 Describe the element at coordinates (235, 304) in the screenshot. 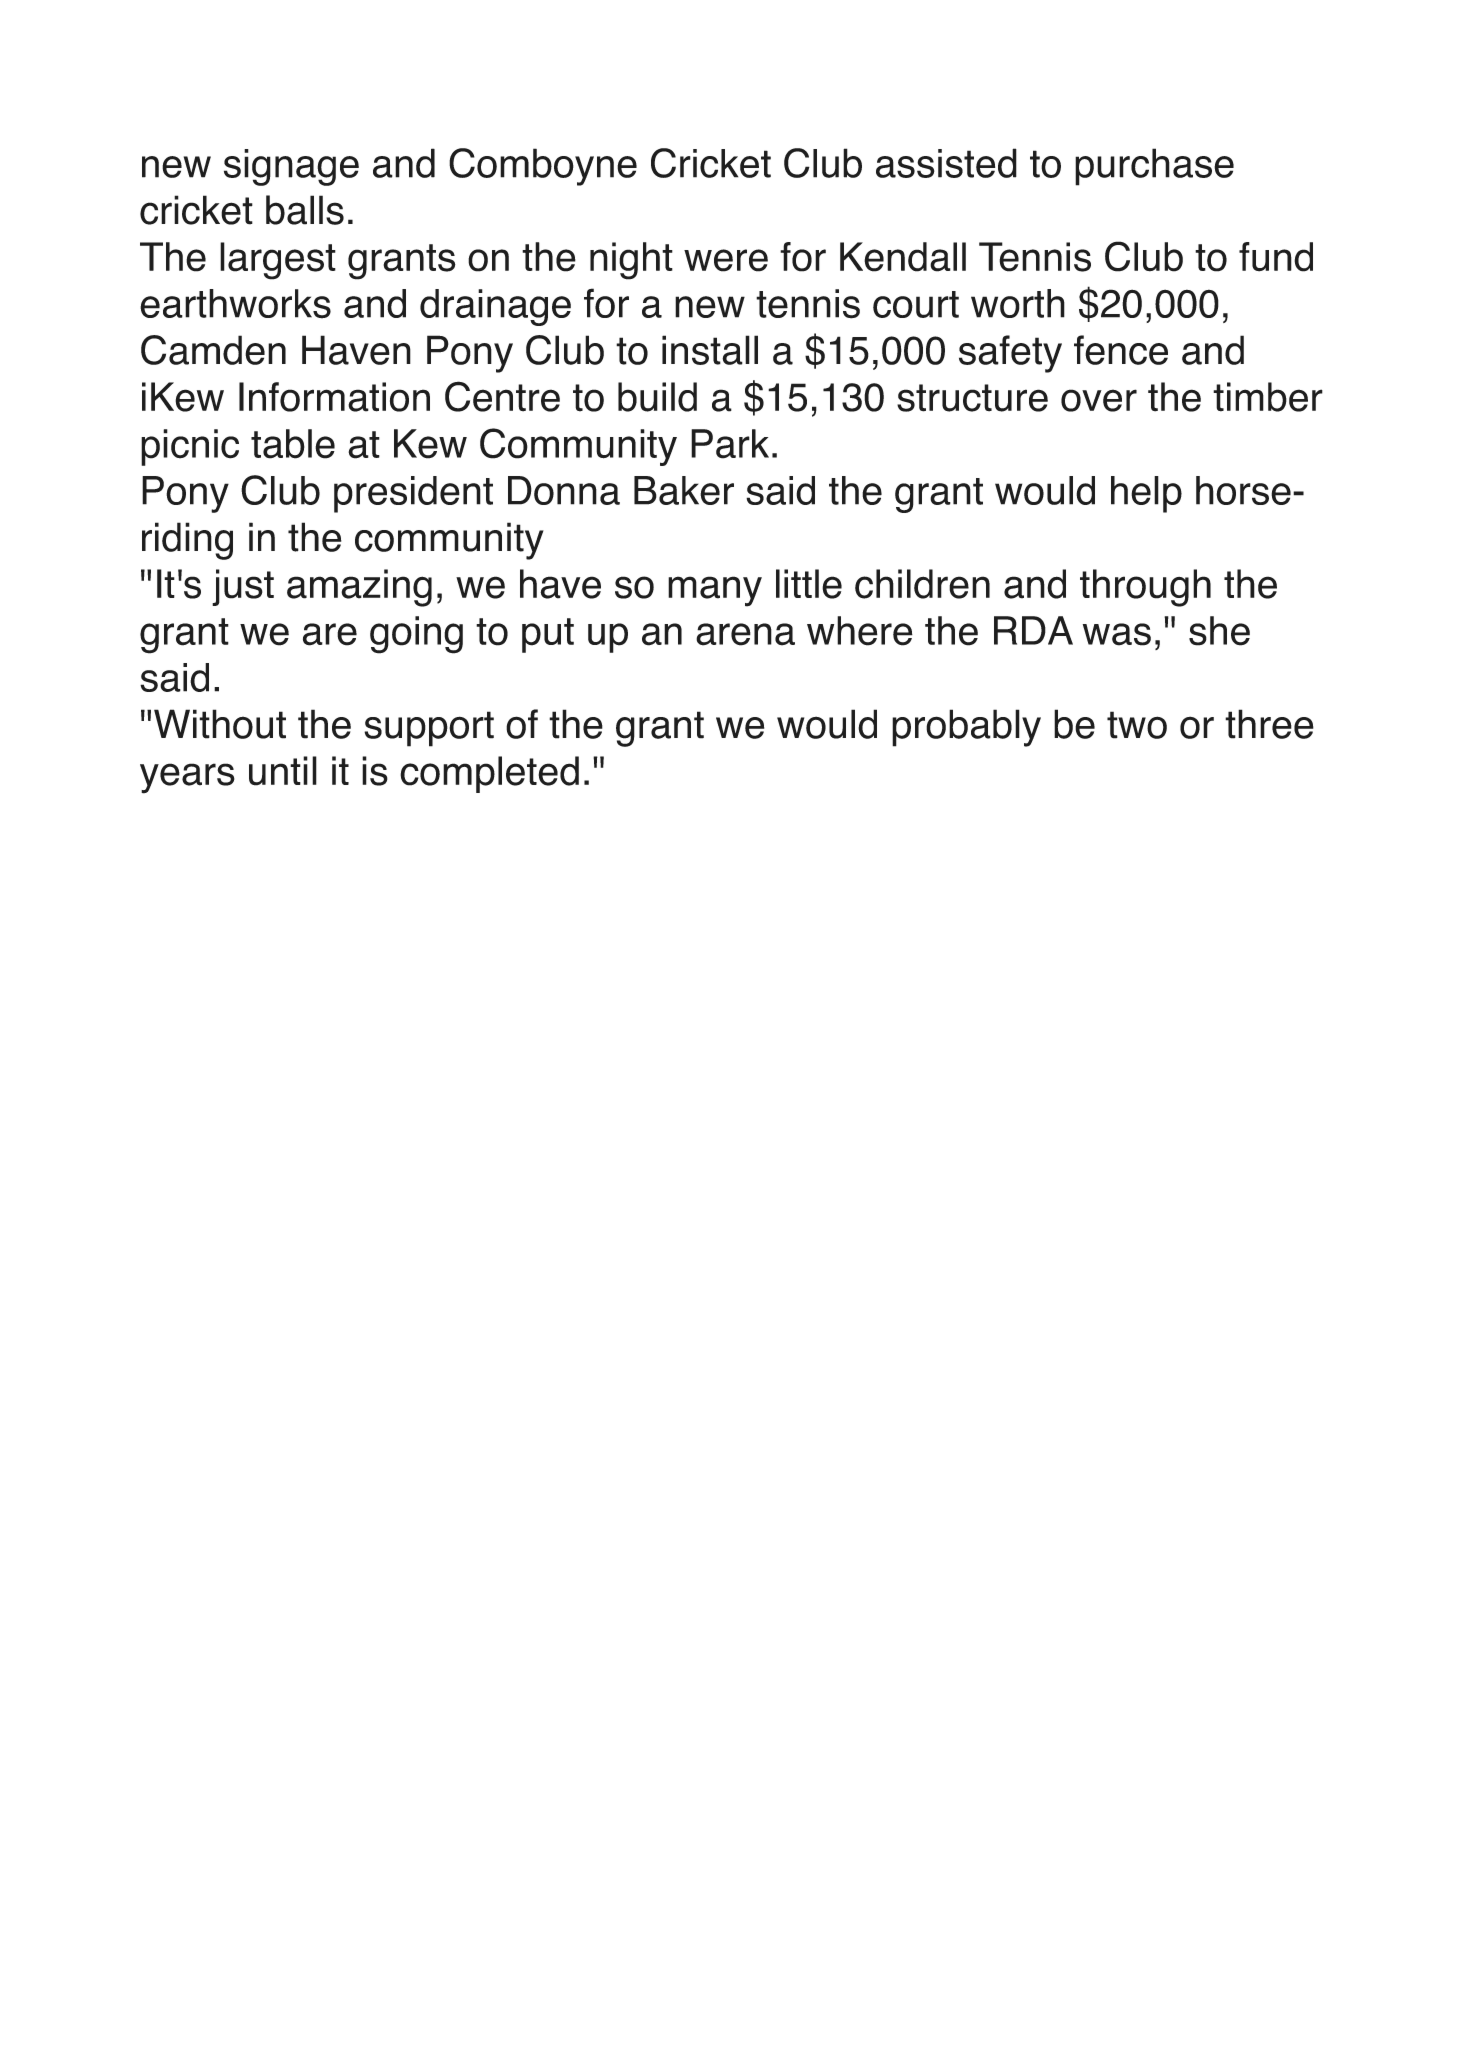

I see `earthworks` at that location.
